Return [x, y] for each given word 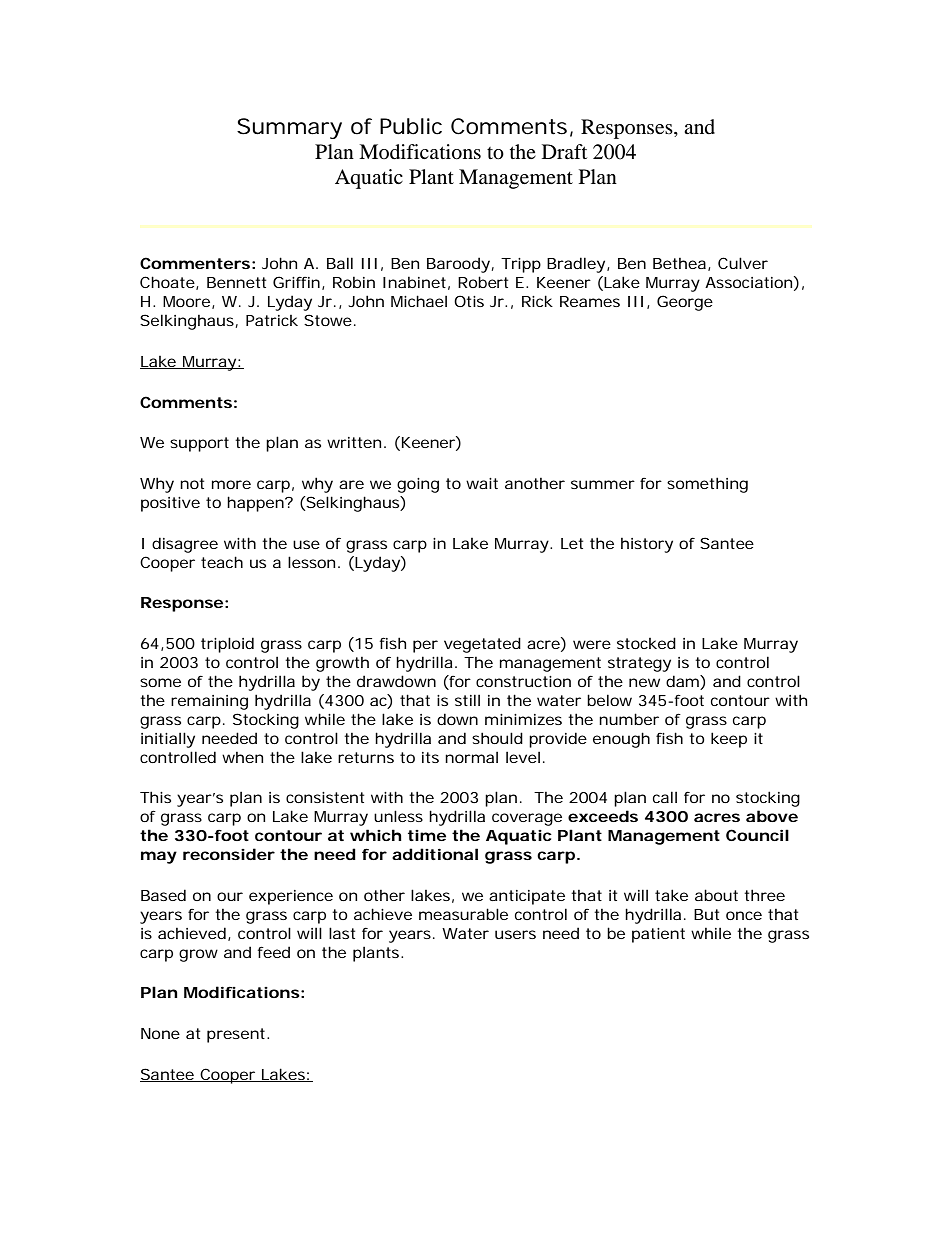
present [237, 1035]
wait [482, 483]
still [467, 700]
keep [729, 740]
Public [411, 126]
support [199, 444]
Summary [289, 128]
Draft [564, 151]
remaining [209, 702]
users [515, 934]
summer [603, 484]
